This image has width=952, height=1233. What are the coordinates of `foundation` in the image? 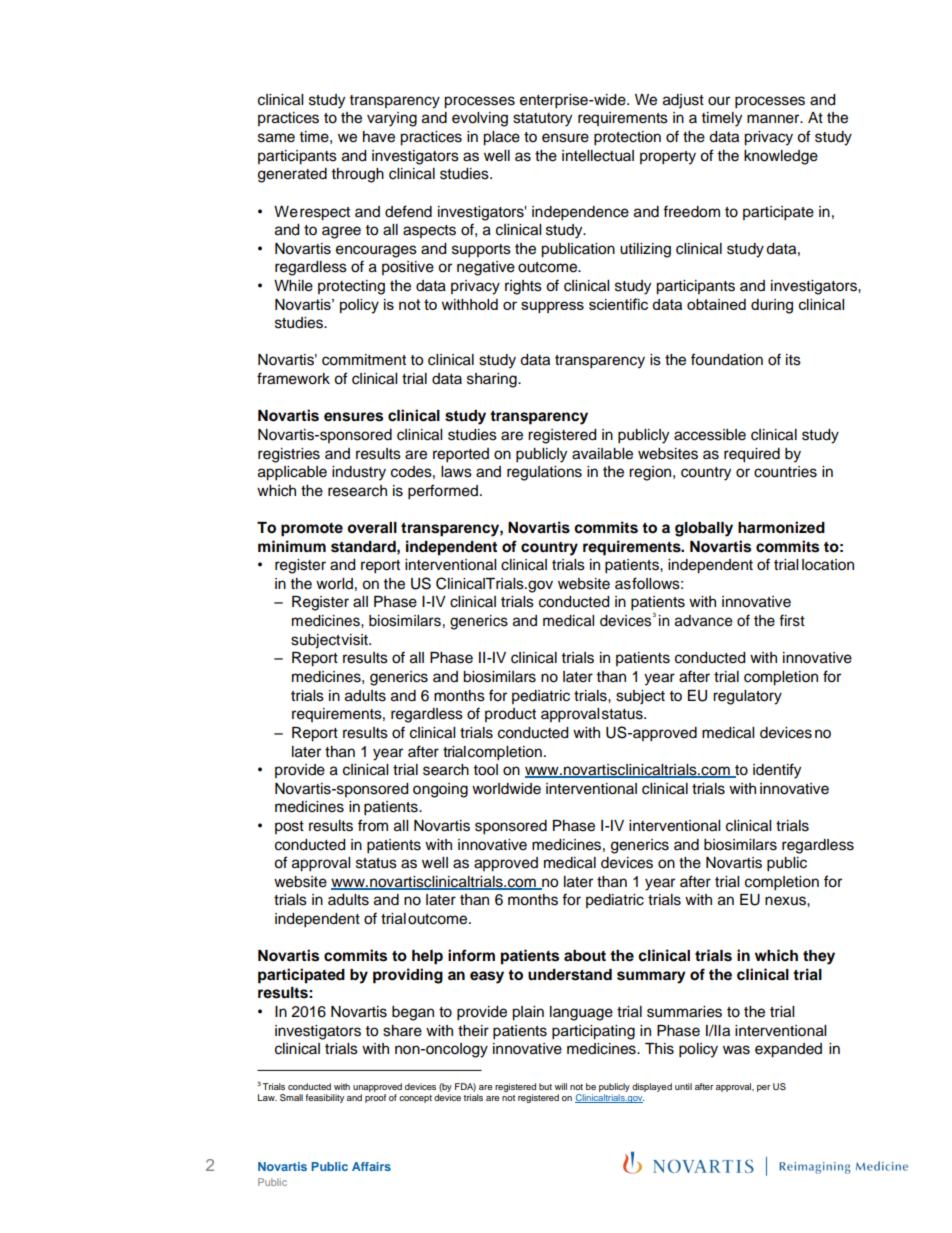 It's located at (727, 359).
